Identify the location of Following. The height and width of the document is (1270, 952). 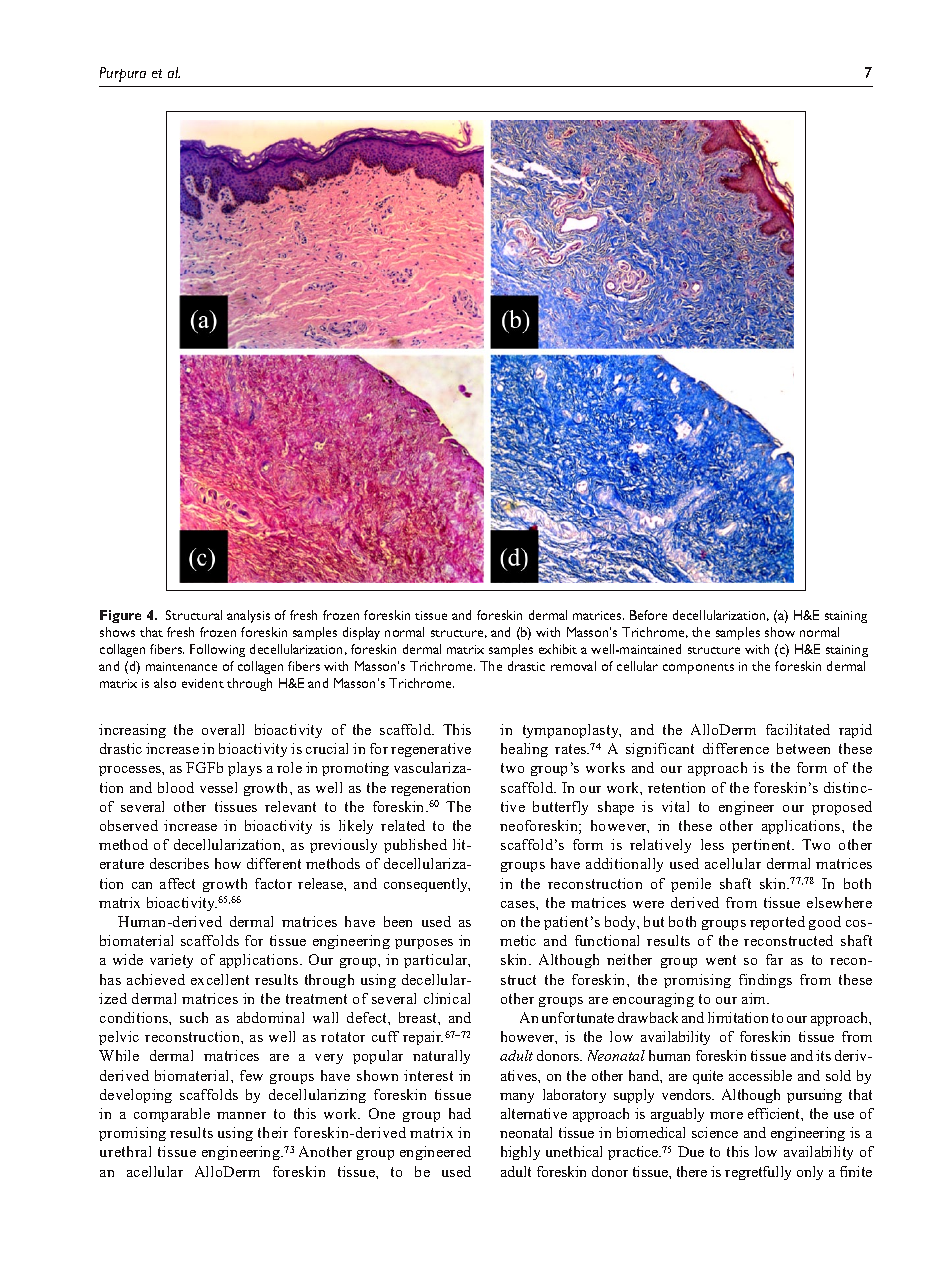
(217, 650).
